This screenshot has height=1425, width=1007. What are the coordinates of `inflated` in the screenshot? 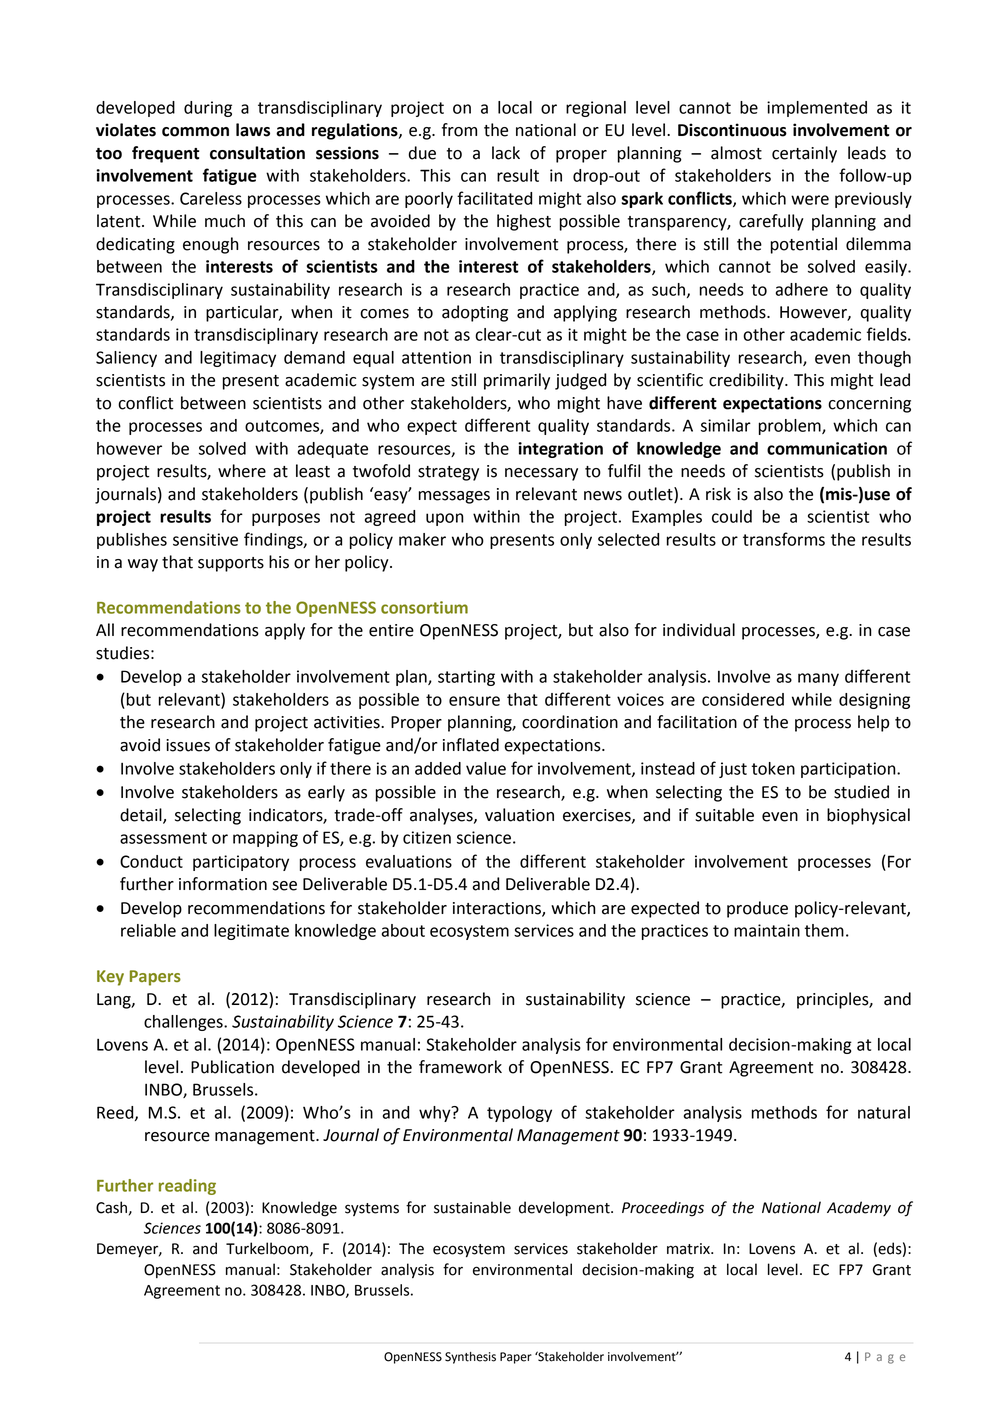 It's located at (471, 745).
